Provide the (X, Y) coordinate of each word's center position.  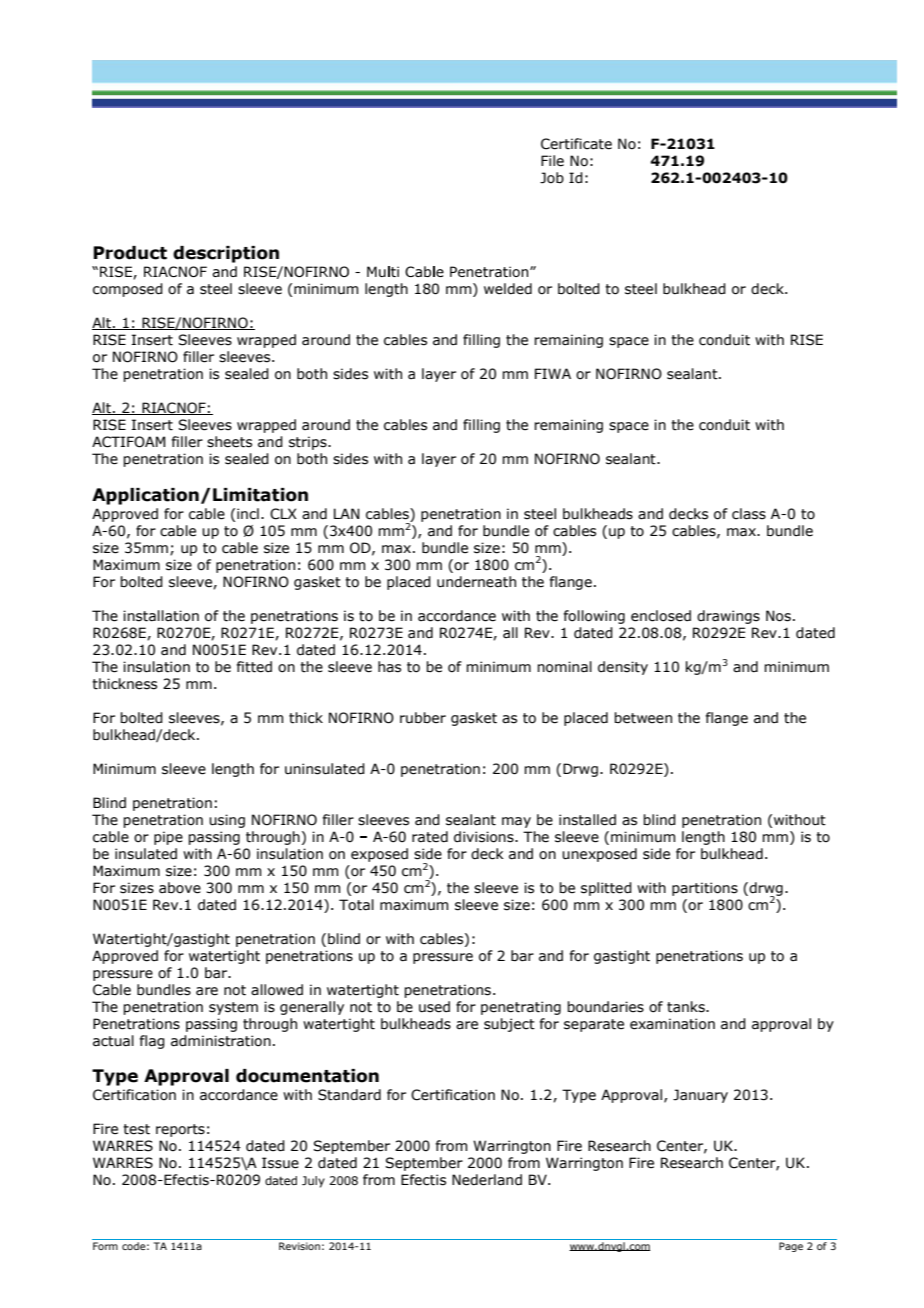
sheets (229, 442)
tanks (687, 1007)
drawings (728, 617)
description (226, 254)
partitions (705, 889)
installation (161, 616)
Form (105, 1246)
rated (430, 837)
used (434, 1007)
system (233, 1008)
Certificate (576, 144)
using (227, 821)
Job (552, 178)
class (749, 514)
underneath (476, 582)
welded (508, 289)
